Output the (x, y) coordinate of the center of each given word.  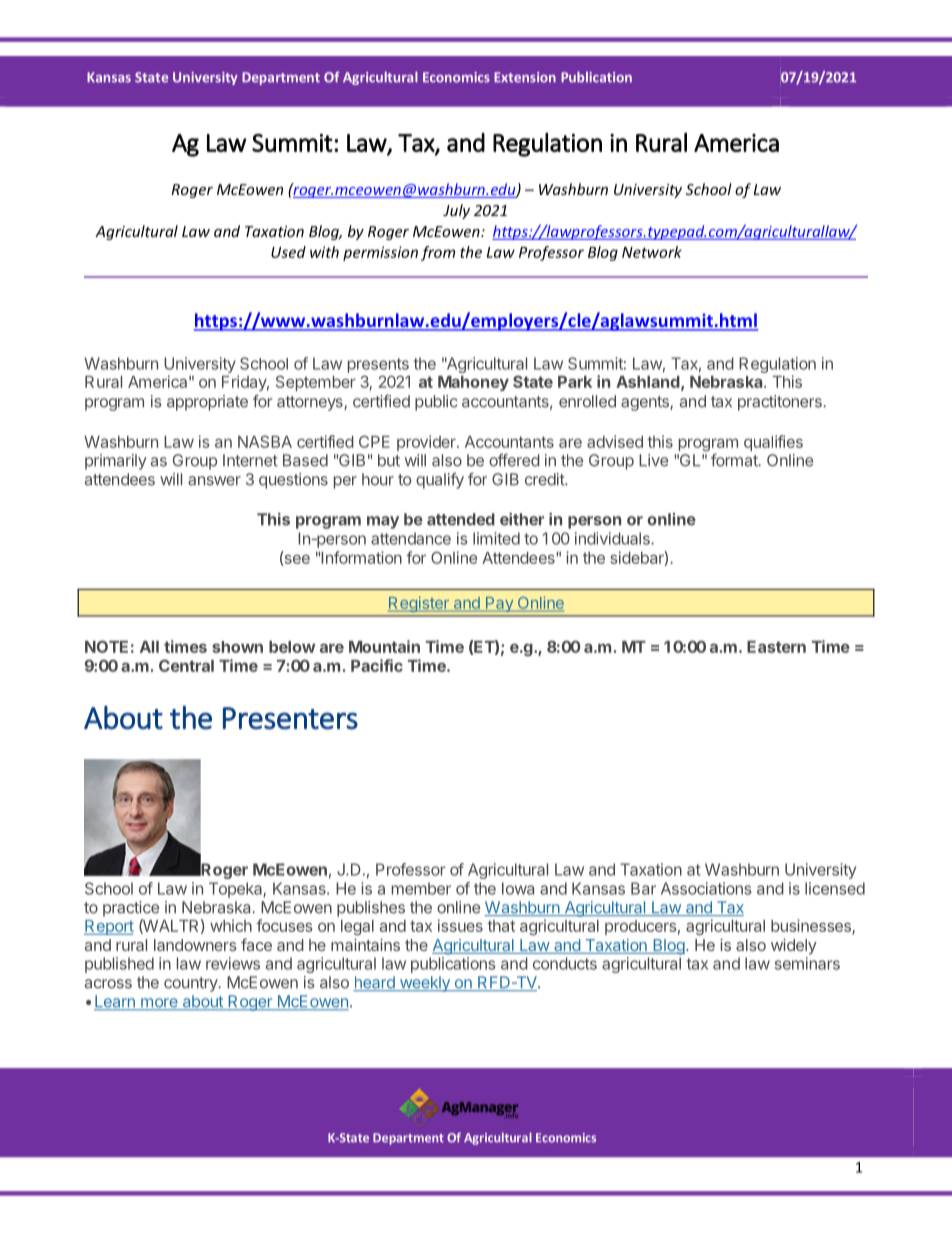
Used (288, 252)
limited (496, 538)
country (192, 984)
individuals (613, 538)
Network (652, 252)
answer (214, 481)
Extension (525, 77)
